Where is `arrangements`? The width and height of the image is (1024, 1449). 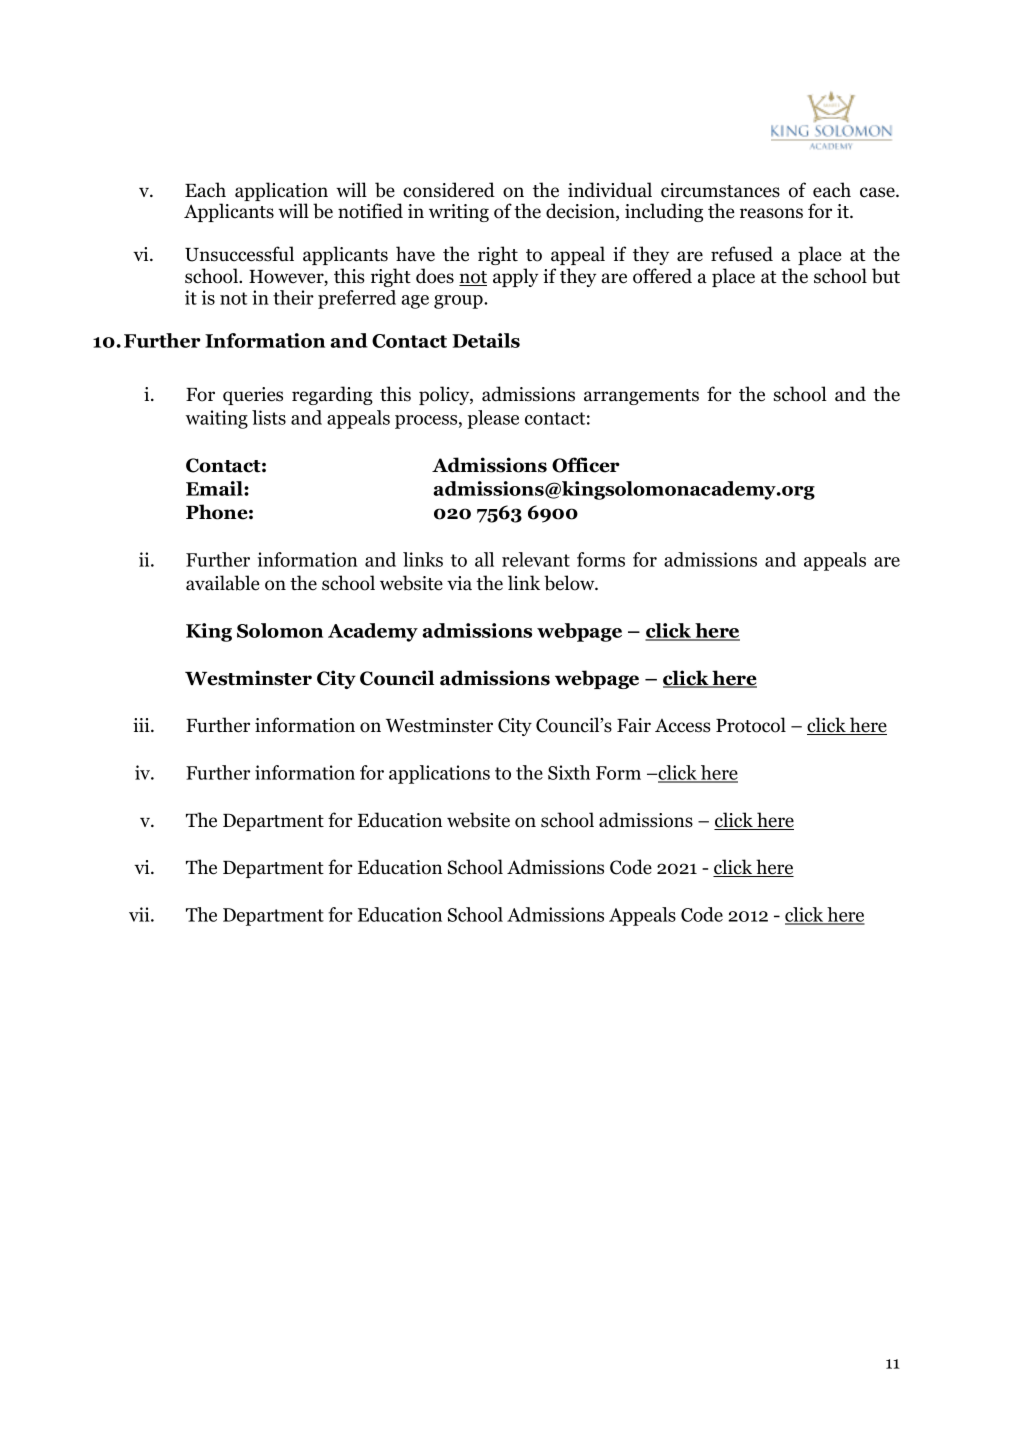
arrangements is located at coordinates (641, 397).
